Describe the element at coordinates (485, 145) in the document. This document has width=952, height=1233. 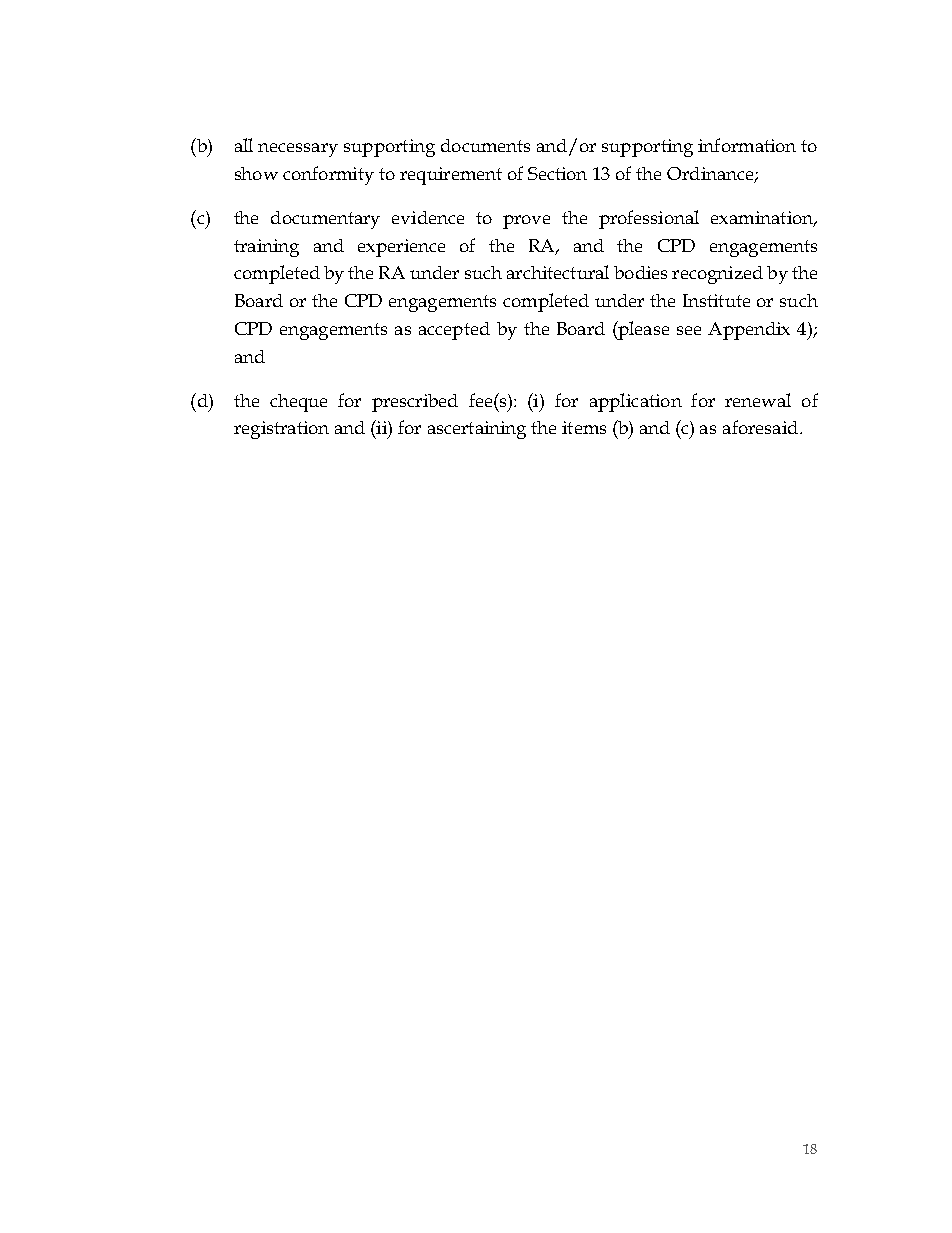
I see `documents` at that location.
